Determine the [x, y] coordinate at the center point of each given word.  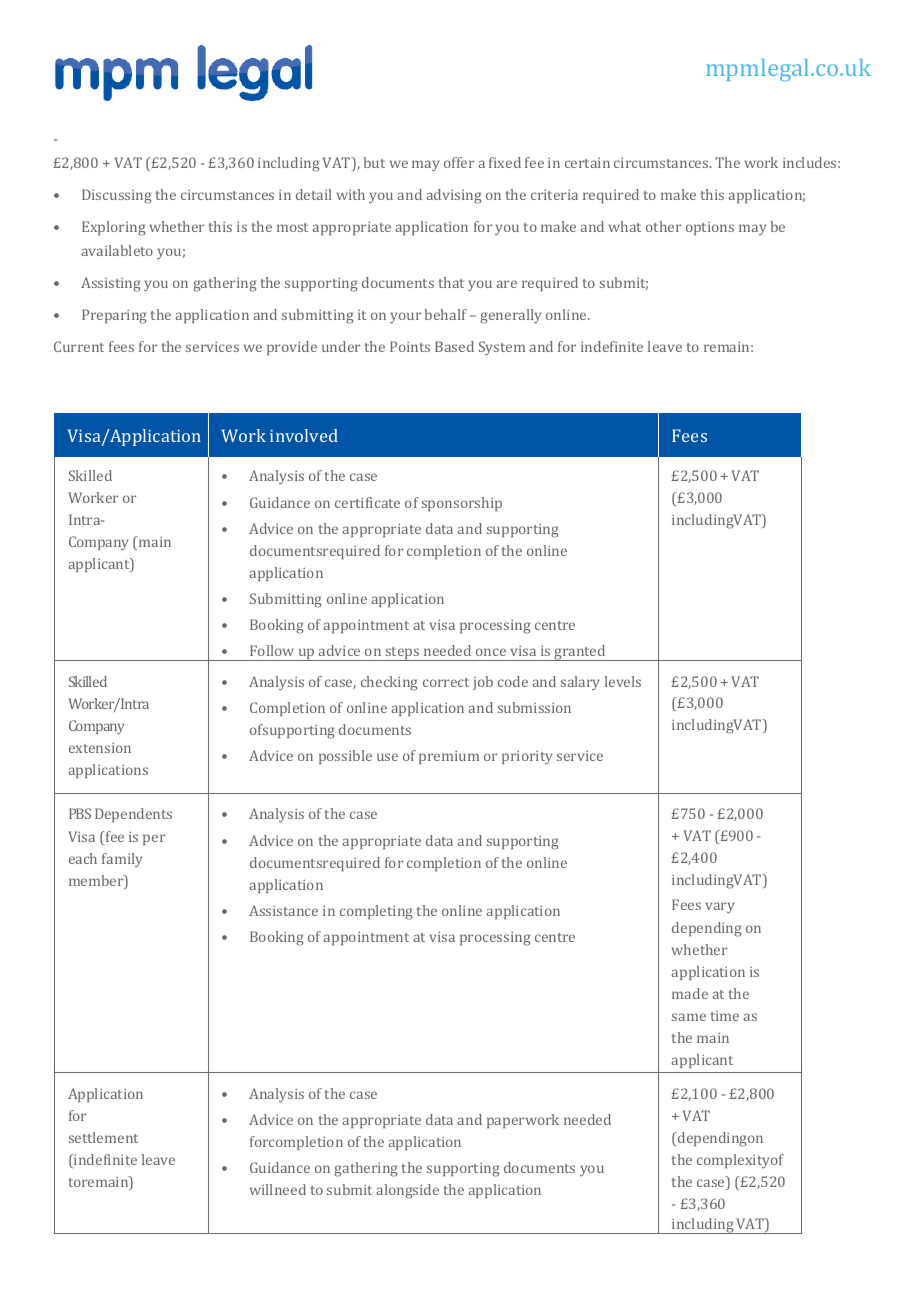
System [502, 348]
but [374, 162]
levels [623, 681]
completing [376, 912]
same [689, 1017]
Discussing [116, 196]
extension [100, 748]
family [122, 860]
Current [79, 346]
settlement [103, 1137]
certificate [367, 502]
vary [720, 907]
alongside [407, 1191]
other [663, 226]
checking [389, 683]
